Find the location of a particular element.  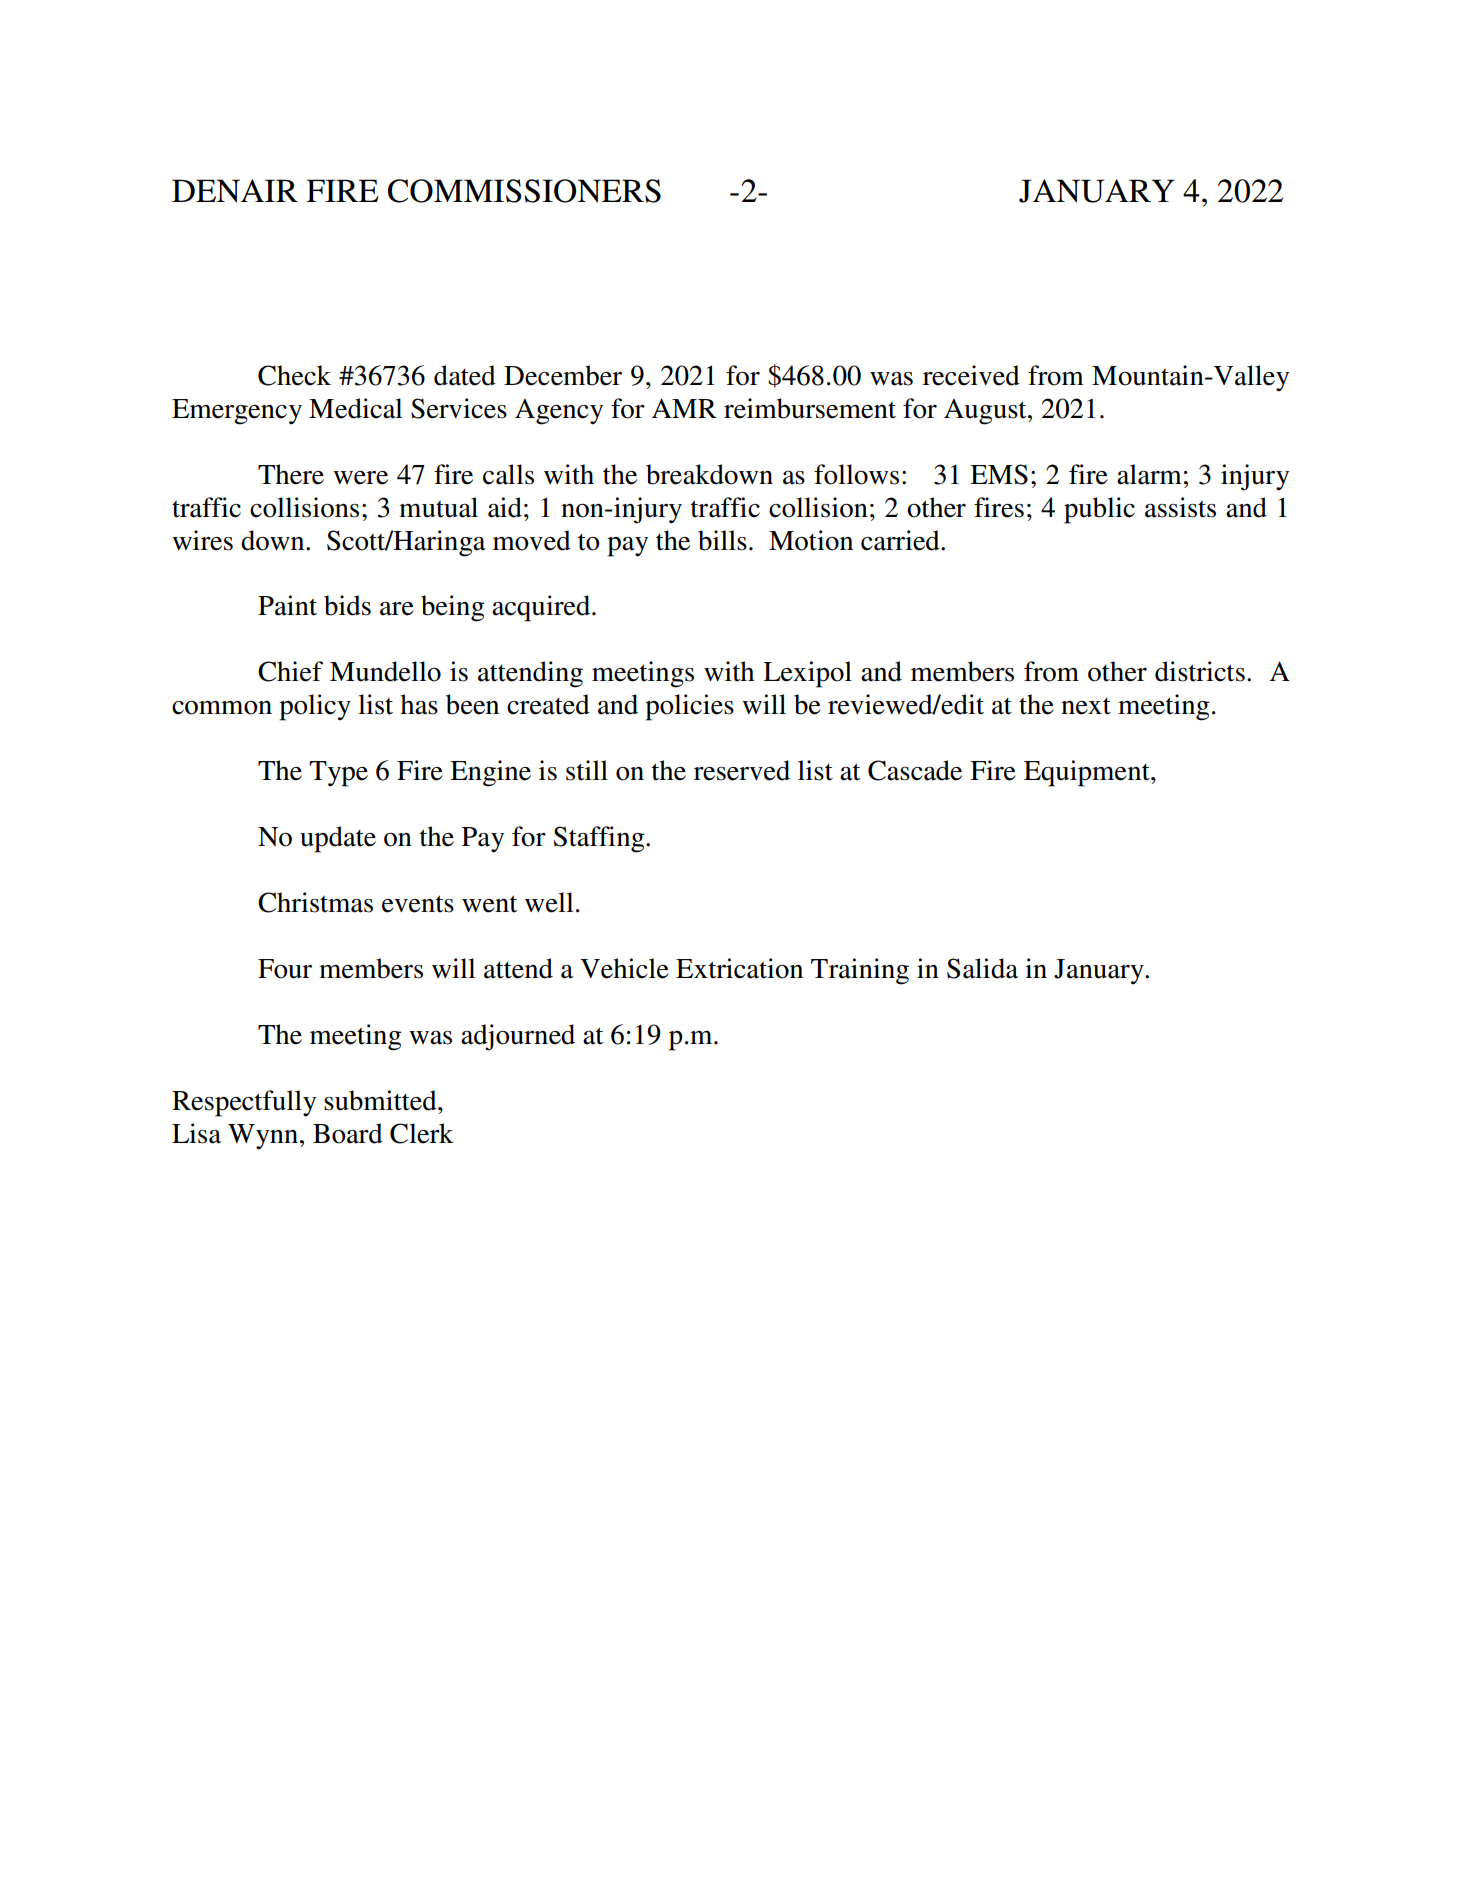

COMMISSIONERS is located at coordinates (524, 191).
